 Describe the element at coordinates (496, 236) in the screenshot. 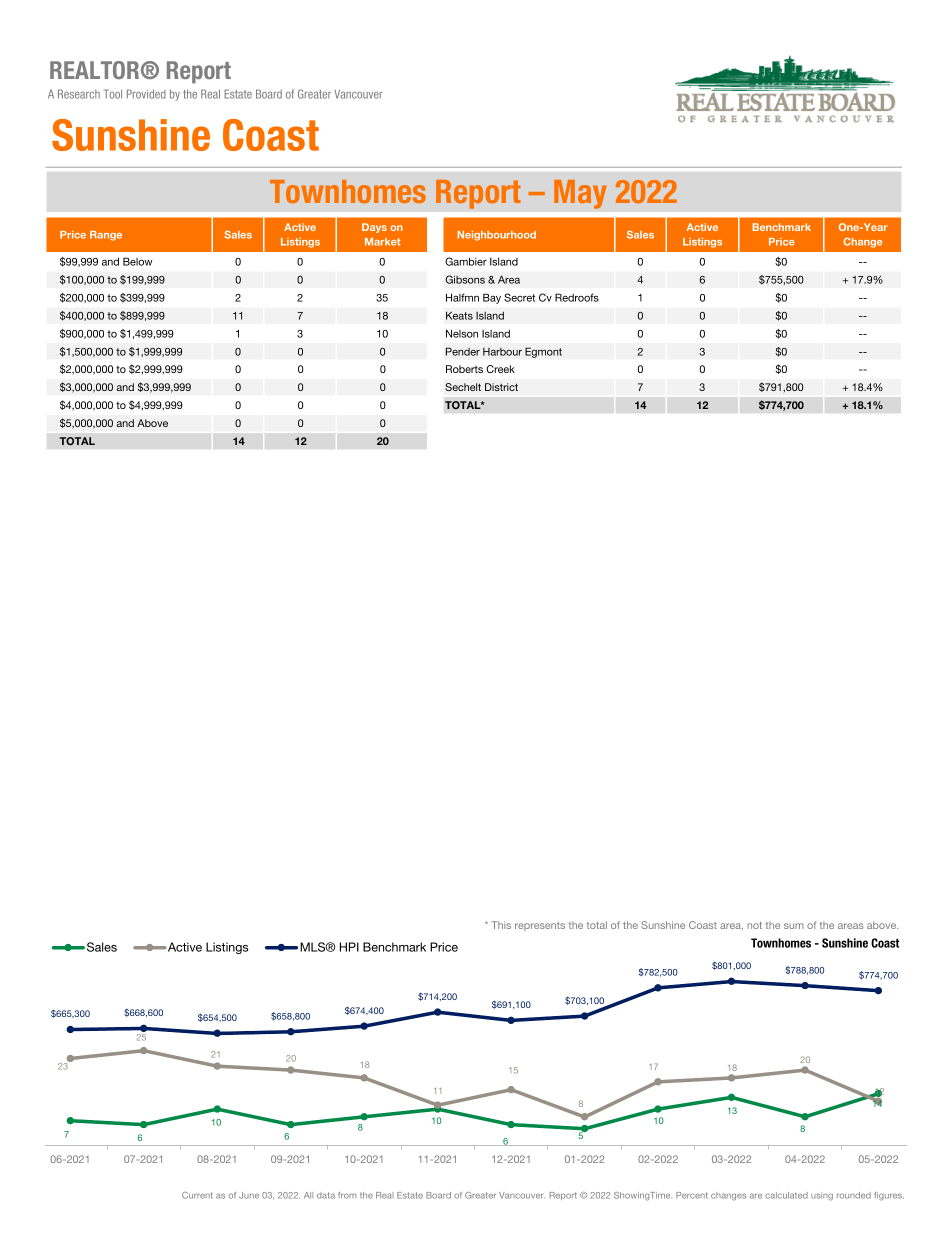

I see `Neighbourhood` at that location.
